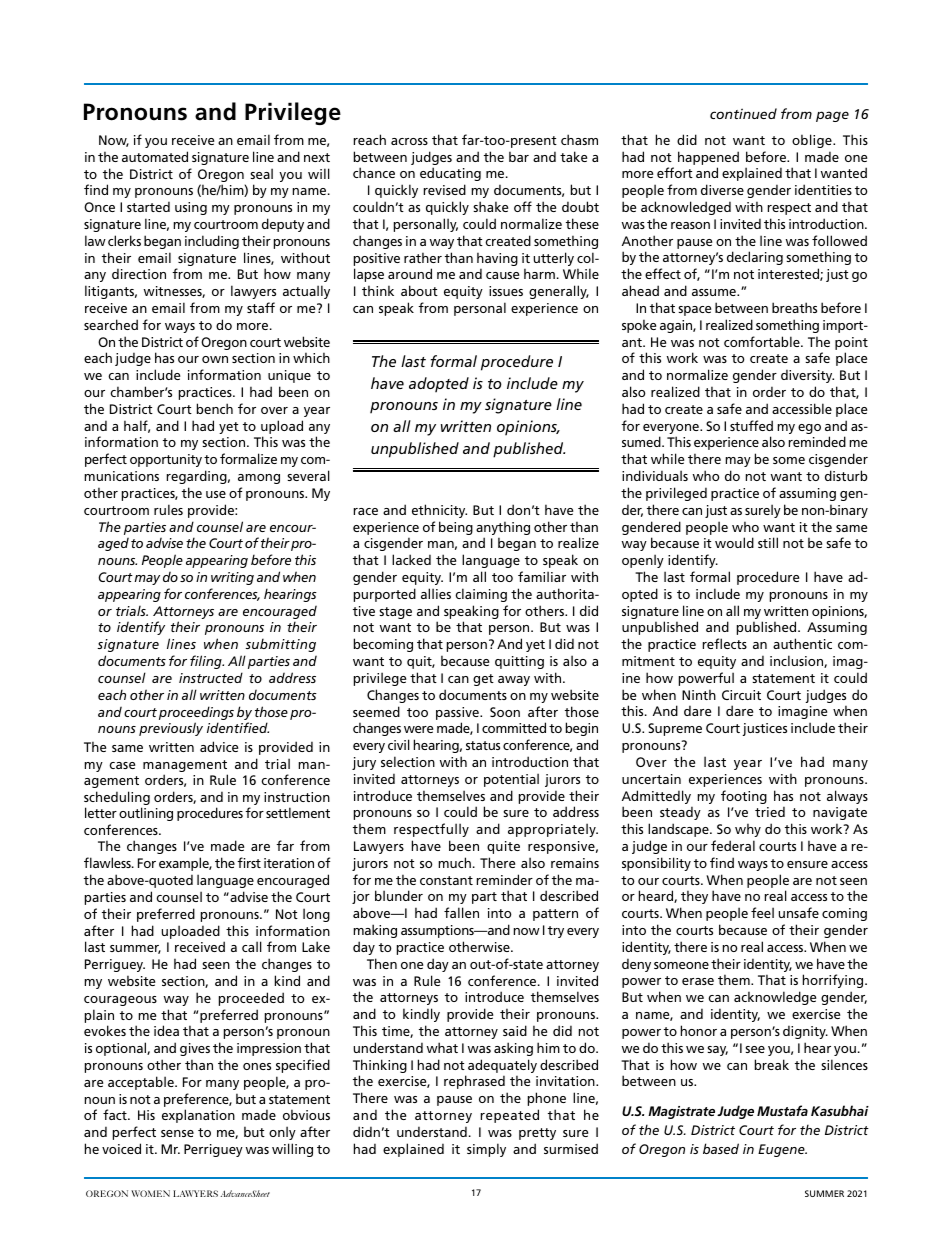 This screenshot has height=1233, width=952. Describe the element at coordinates (483, 680) in the screenshot. I see `get` at that location.
